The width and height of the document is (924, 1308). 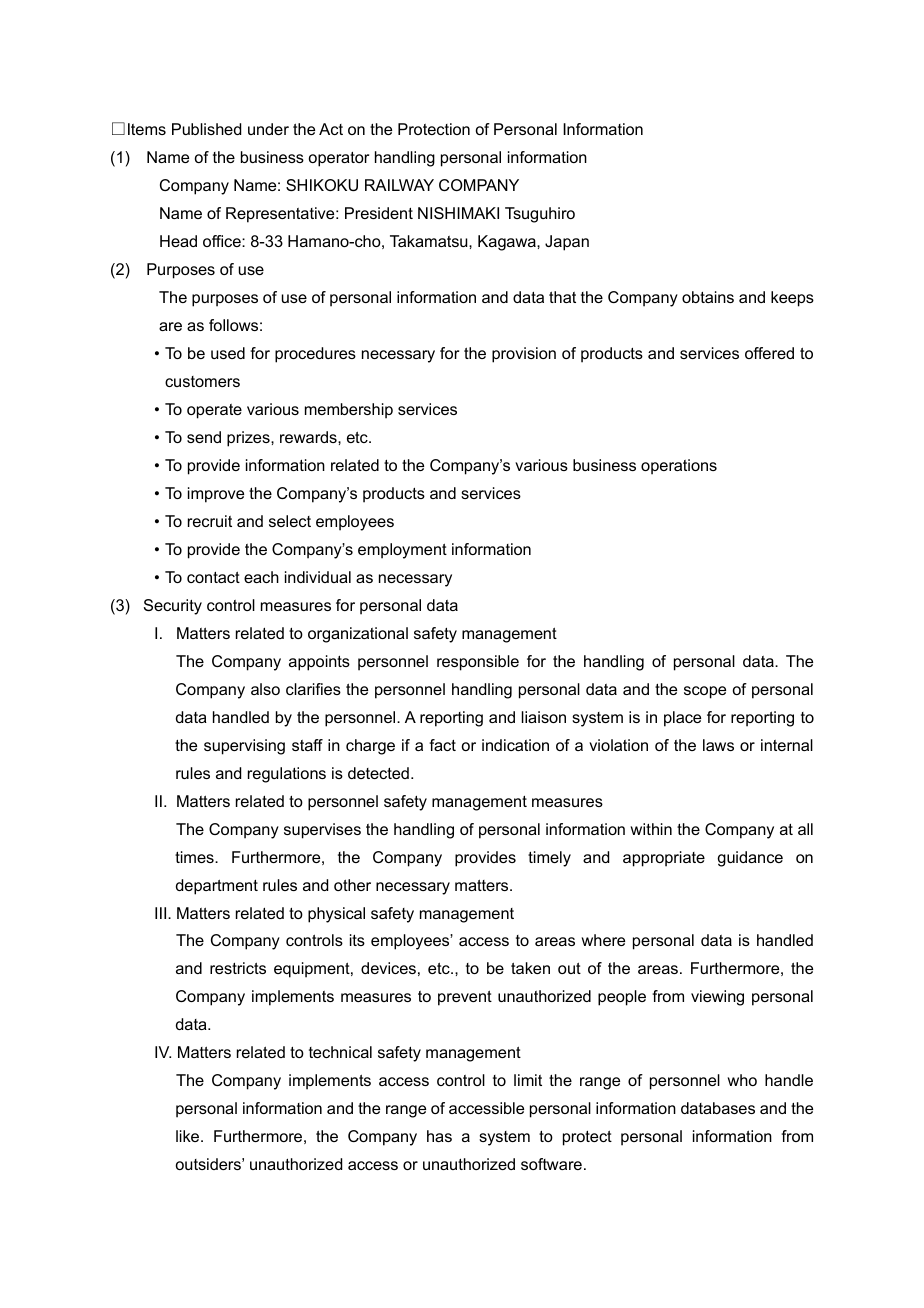 What do you see at coordinates (458, 213) in the document?
I see `NISHIMAKI` at bounding box center [458, 213].
